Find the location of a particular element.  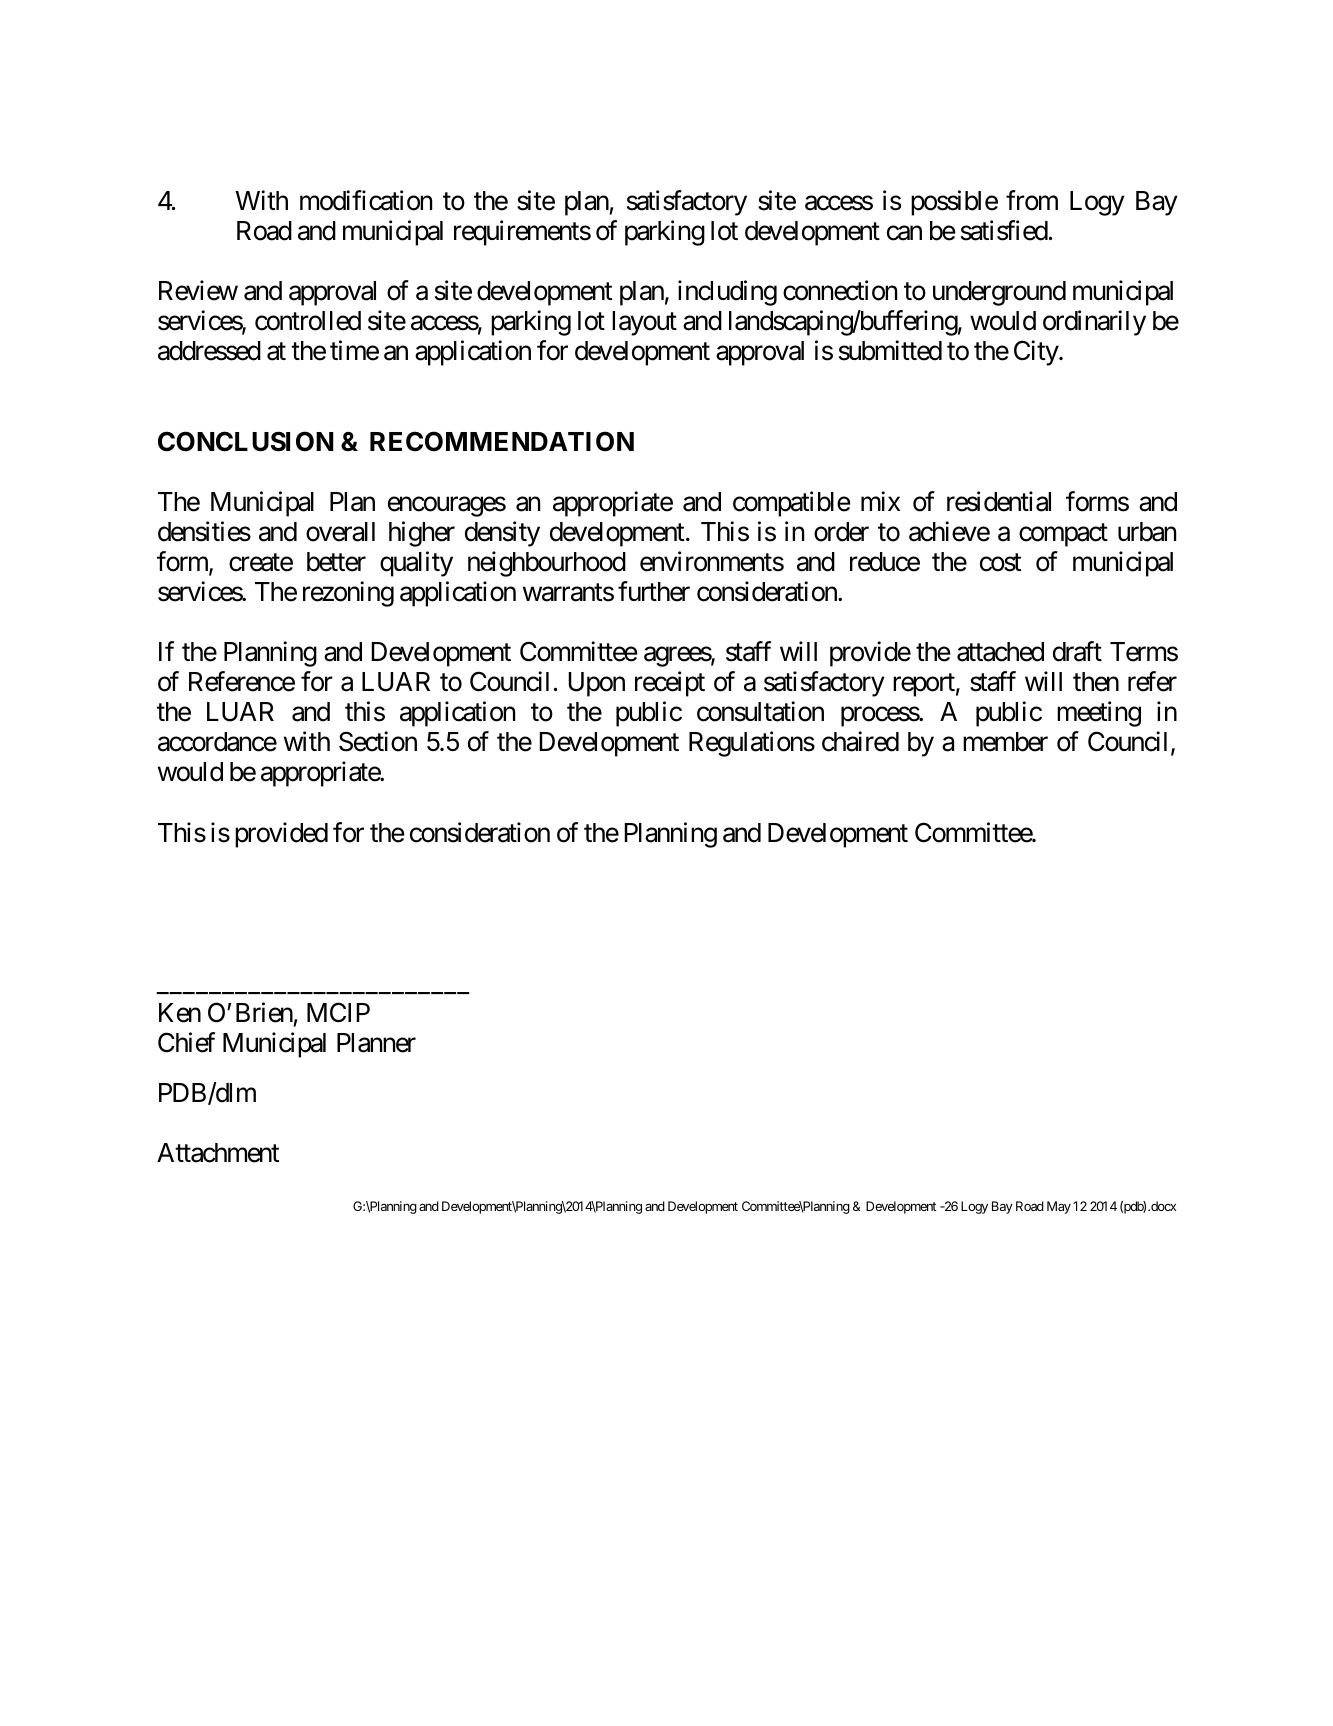

Chief is located at coordinates (186, 1042).
